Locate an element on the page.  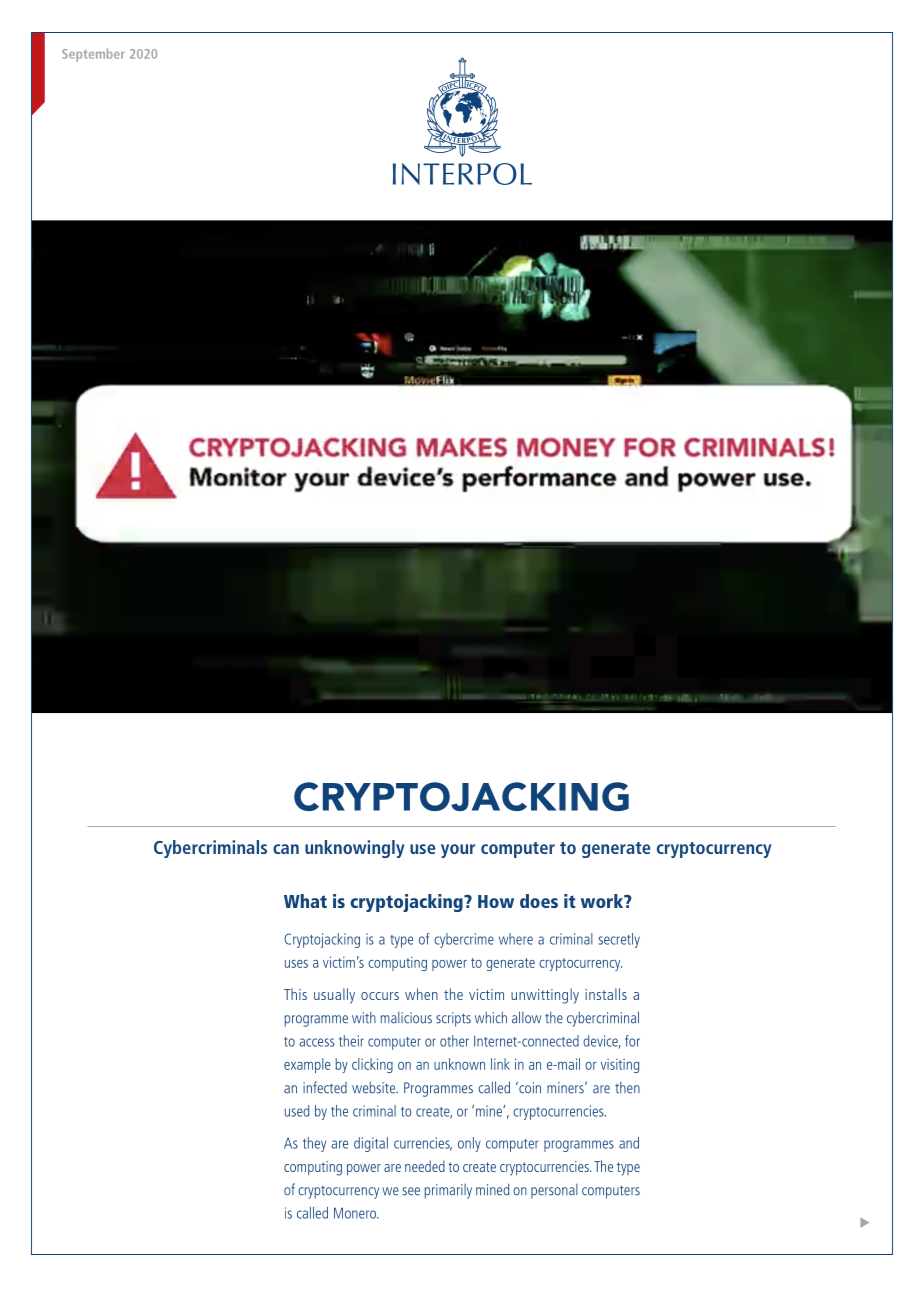
unknowingly is located at coordinates (355, 849).
